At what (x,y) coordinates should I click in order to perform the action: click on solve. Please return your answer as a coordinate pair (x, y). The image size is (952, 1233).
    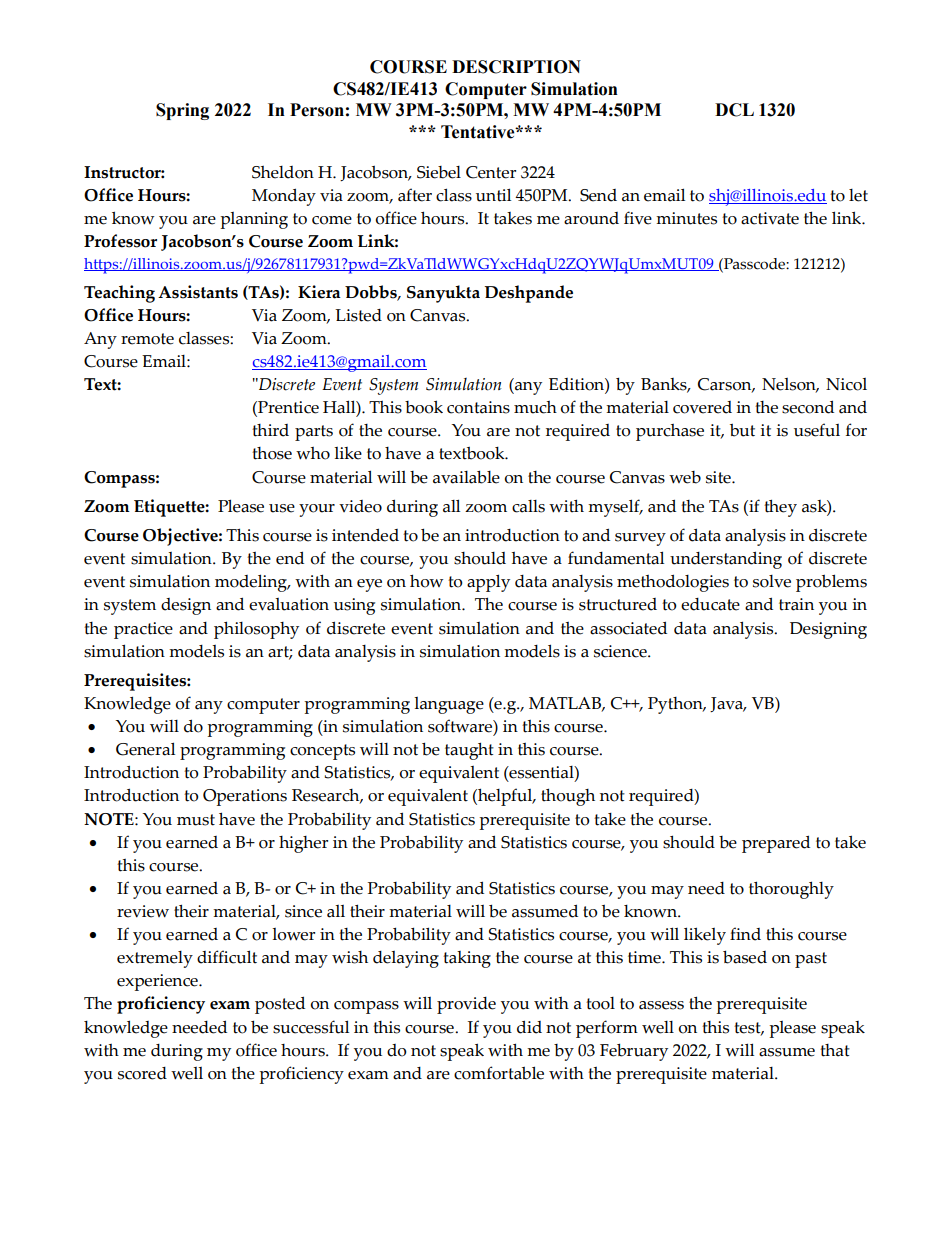
    Looking at the image, I should click on (772, 581).
